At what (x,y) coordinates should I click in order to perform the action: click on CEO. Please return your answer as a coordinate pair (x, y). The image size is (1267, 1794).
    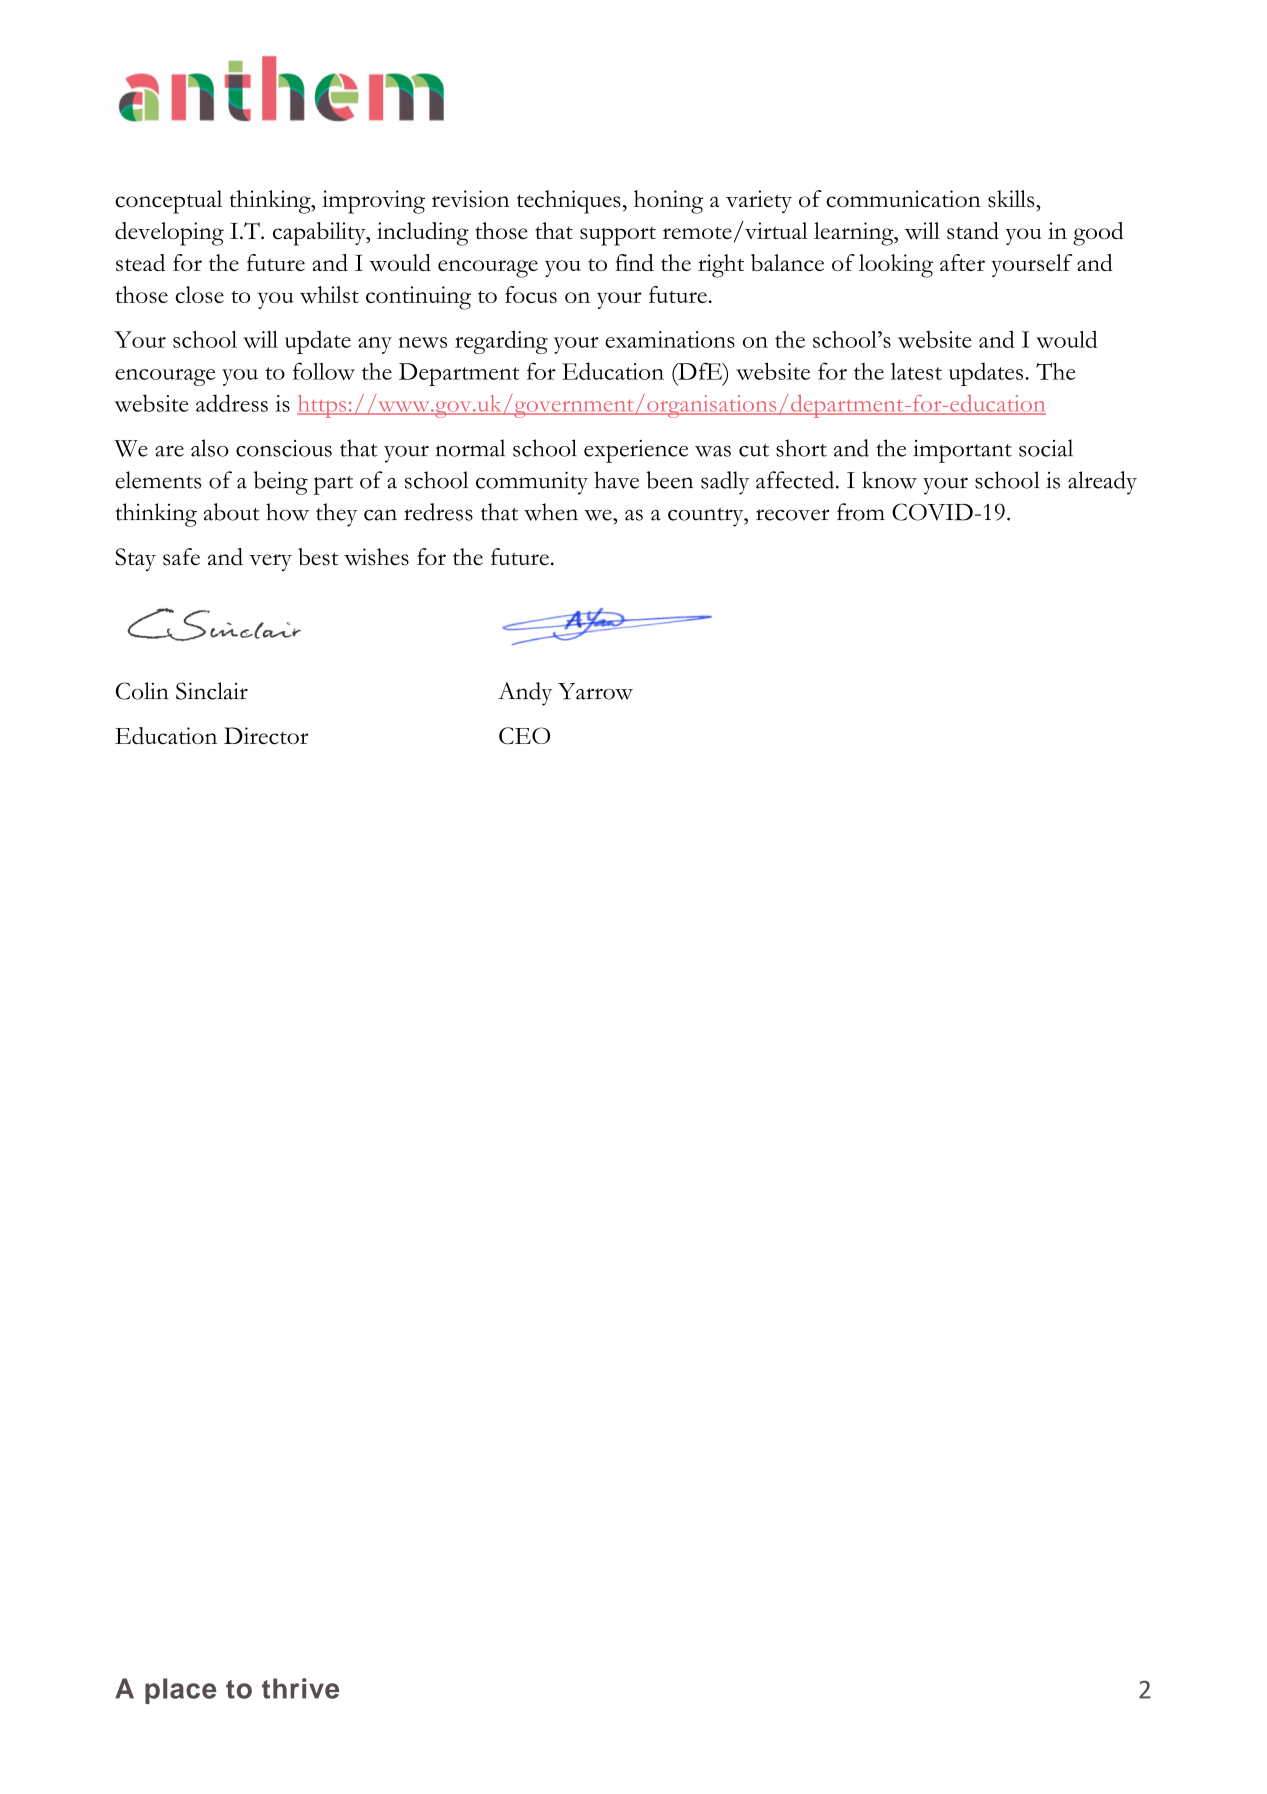
    Looking at the image, I should click on (524, 735).
